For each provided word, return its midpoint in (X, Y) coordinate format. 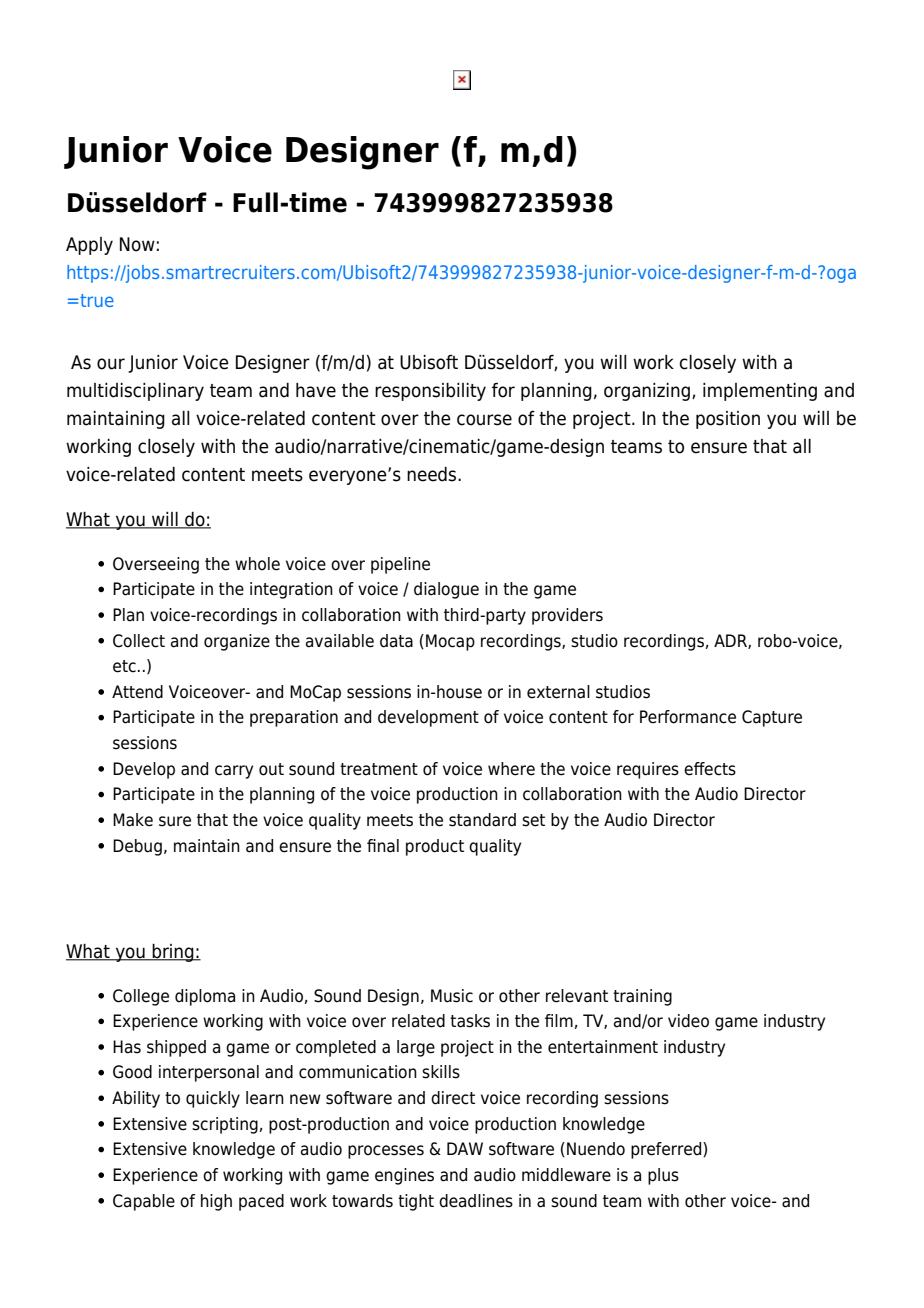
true (97, 300)
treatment (379, 769)
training (642, 997)
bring (173, 953)
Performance (688, 717)
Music (452, 996)
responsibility (430, 392)
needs (433, 474)
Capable (144, 1202)
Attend (137, 692)
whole (257, 564)
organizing (648, 392)
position (728, 420)
